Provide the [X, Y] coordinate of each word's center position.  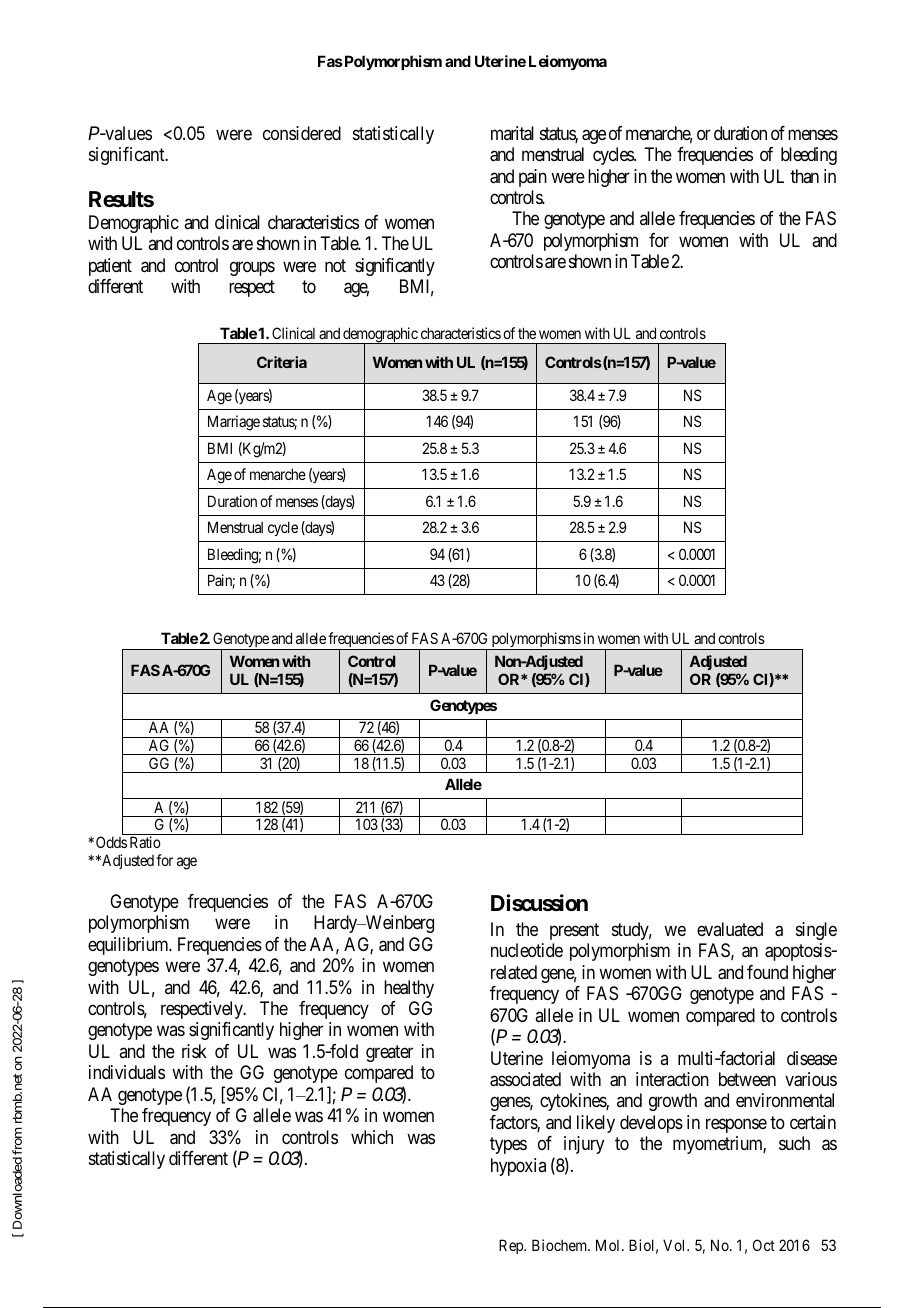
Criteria [282, 362]
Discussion [539, 903]
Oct [764, 1245]
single [816, 931]
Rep [512, 1246]
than [804, 176]
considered [302, 133]
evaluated [730, 929]
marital [512, 133]
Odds [111, 842]
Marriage [234, 423]
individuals [127, 1072]
